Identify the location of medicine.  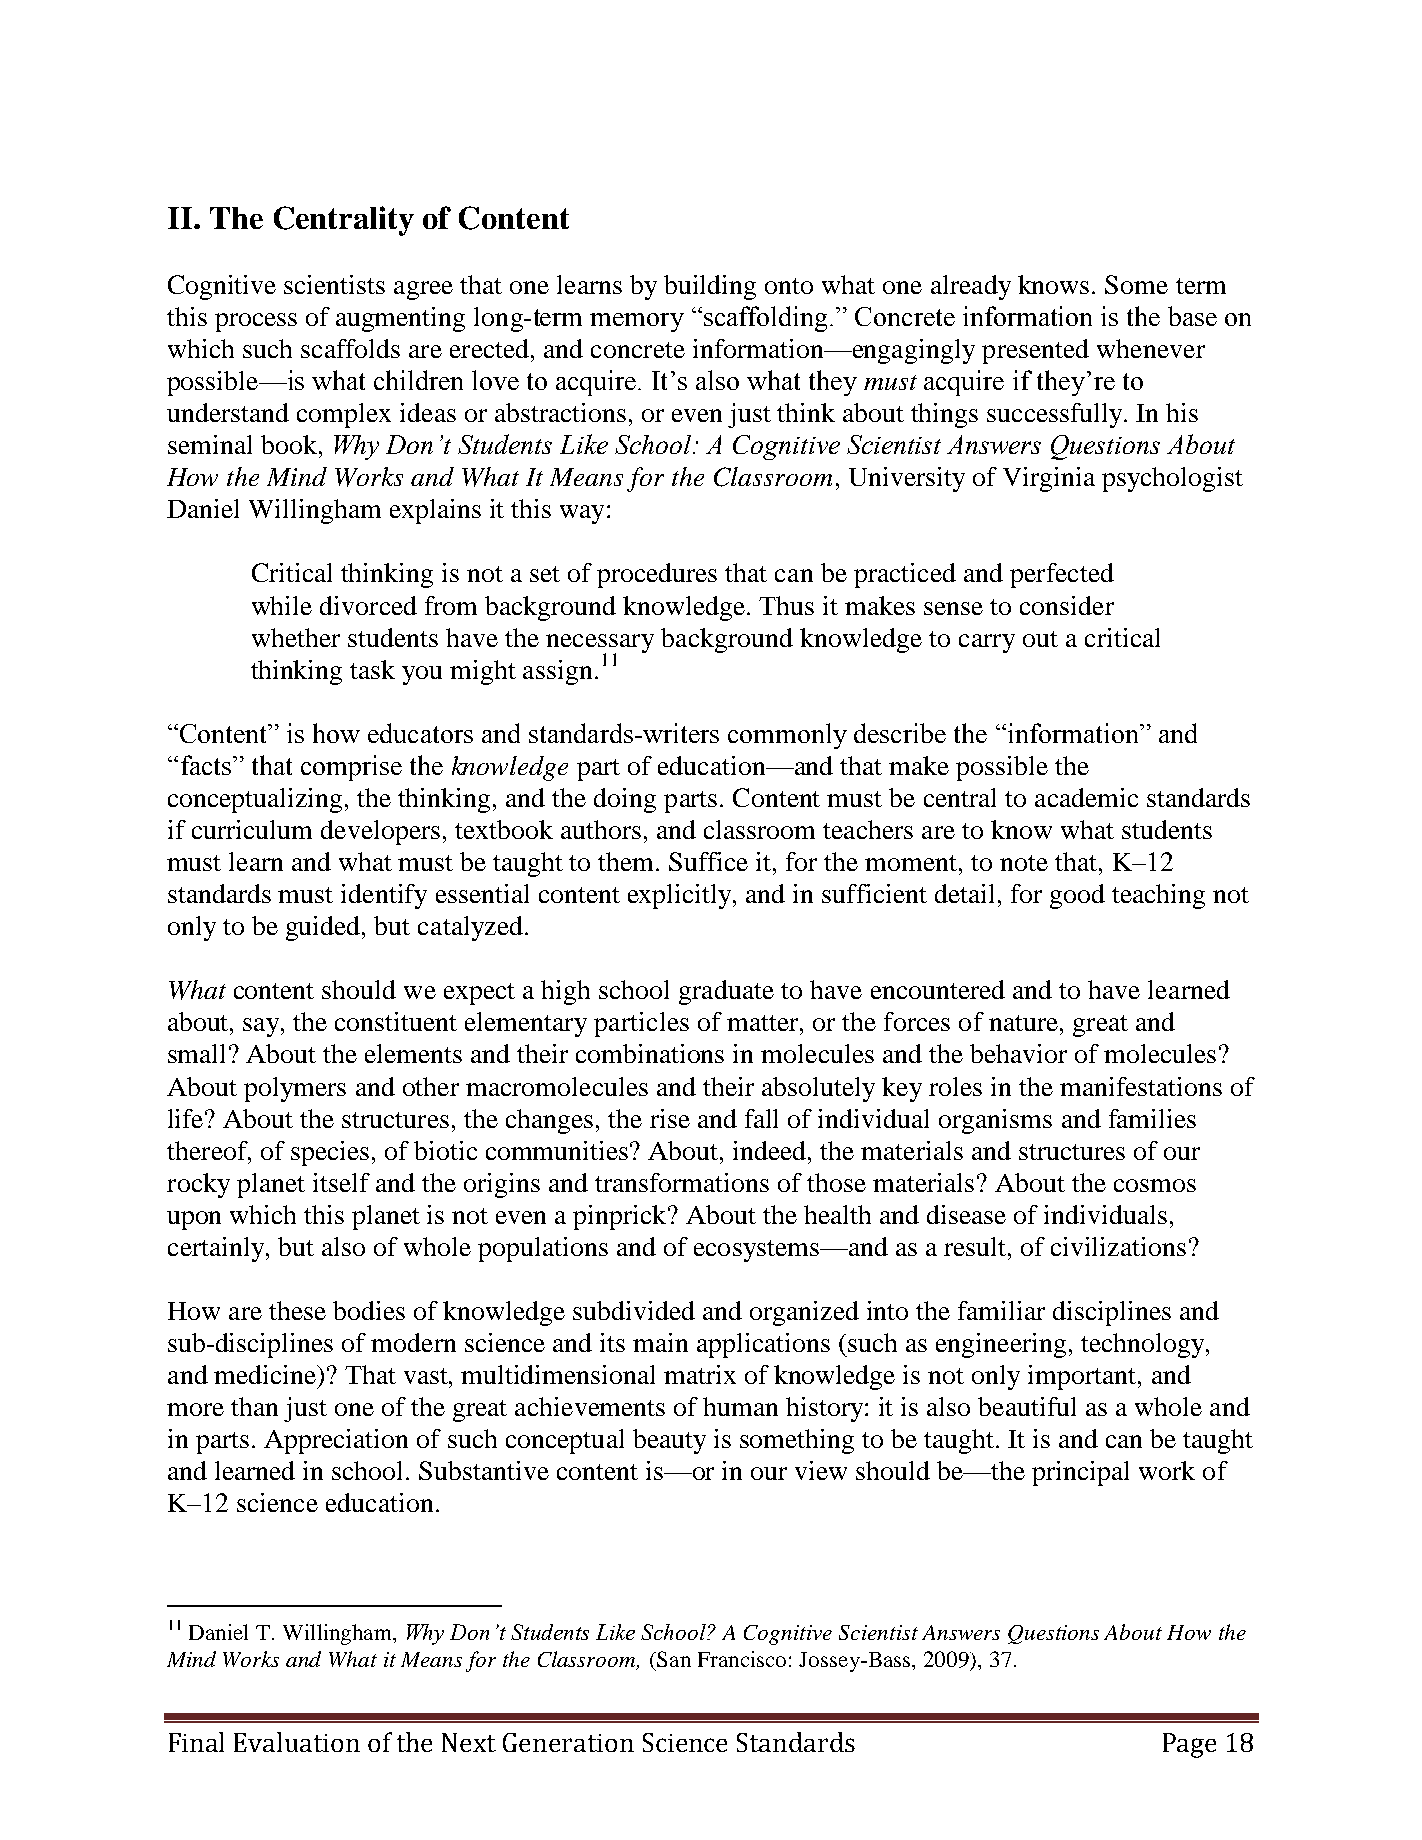
(266, 1374).
